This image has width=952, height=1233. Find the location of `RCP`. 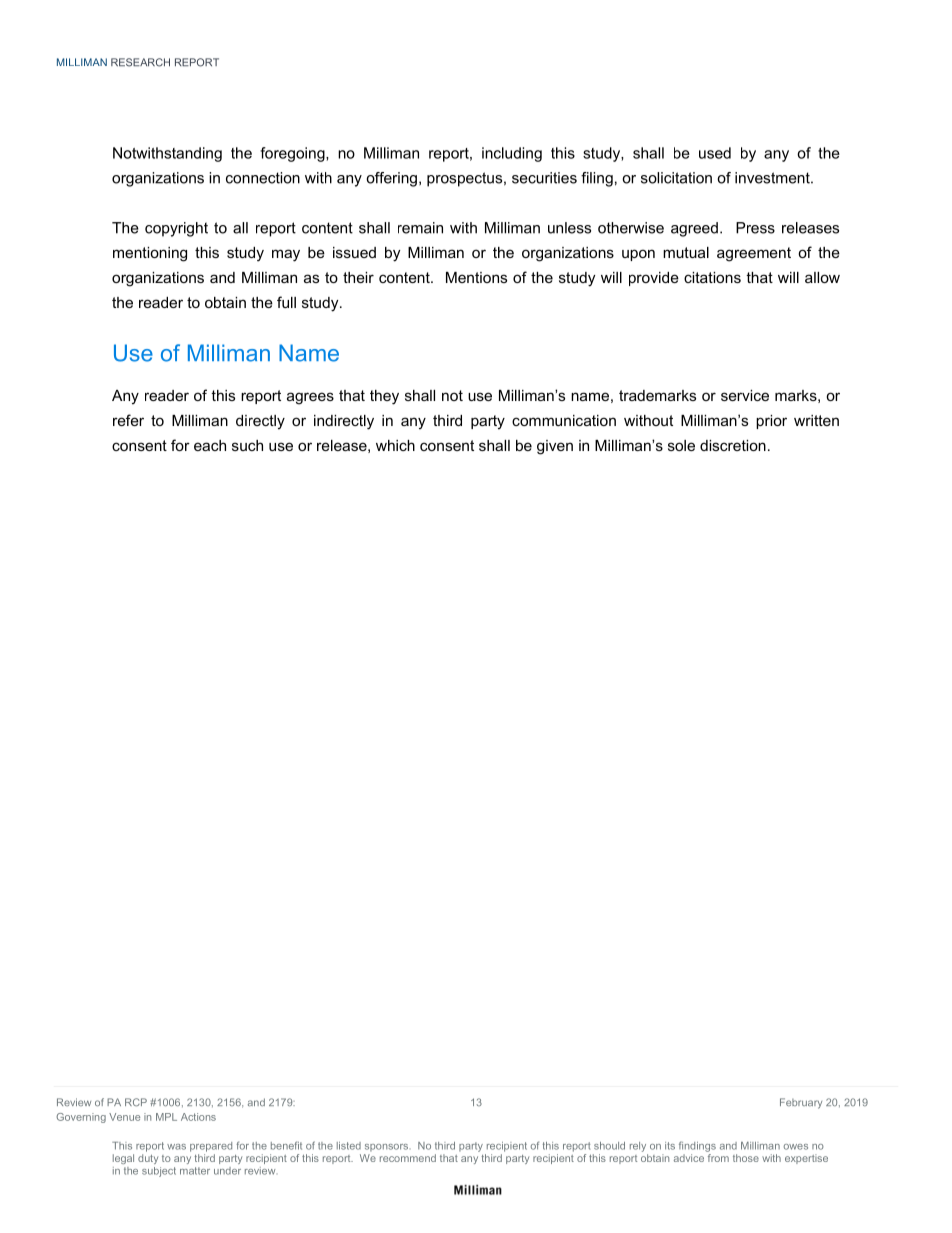

RCP is located at coordinates (136, 1102).
